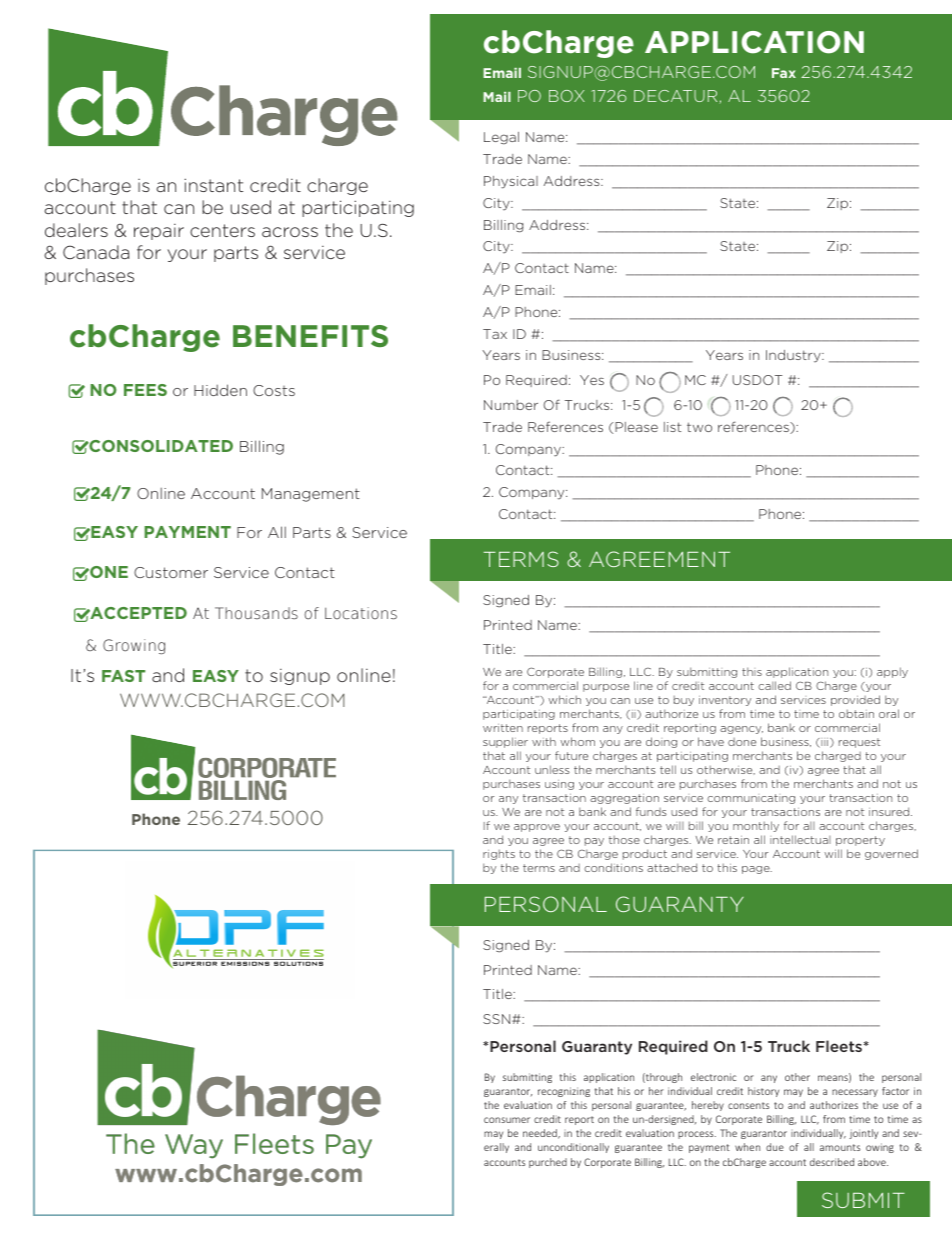 This document has width=952, height=1233. Describe the element at coordinates (145, 390) in the document. I see `FEES` at that location.
